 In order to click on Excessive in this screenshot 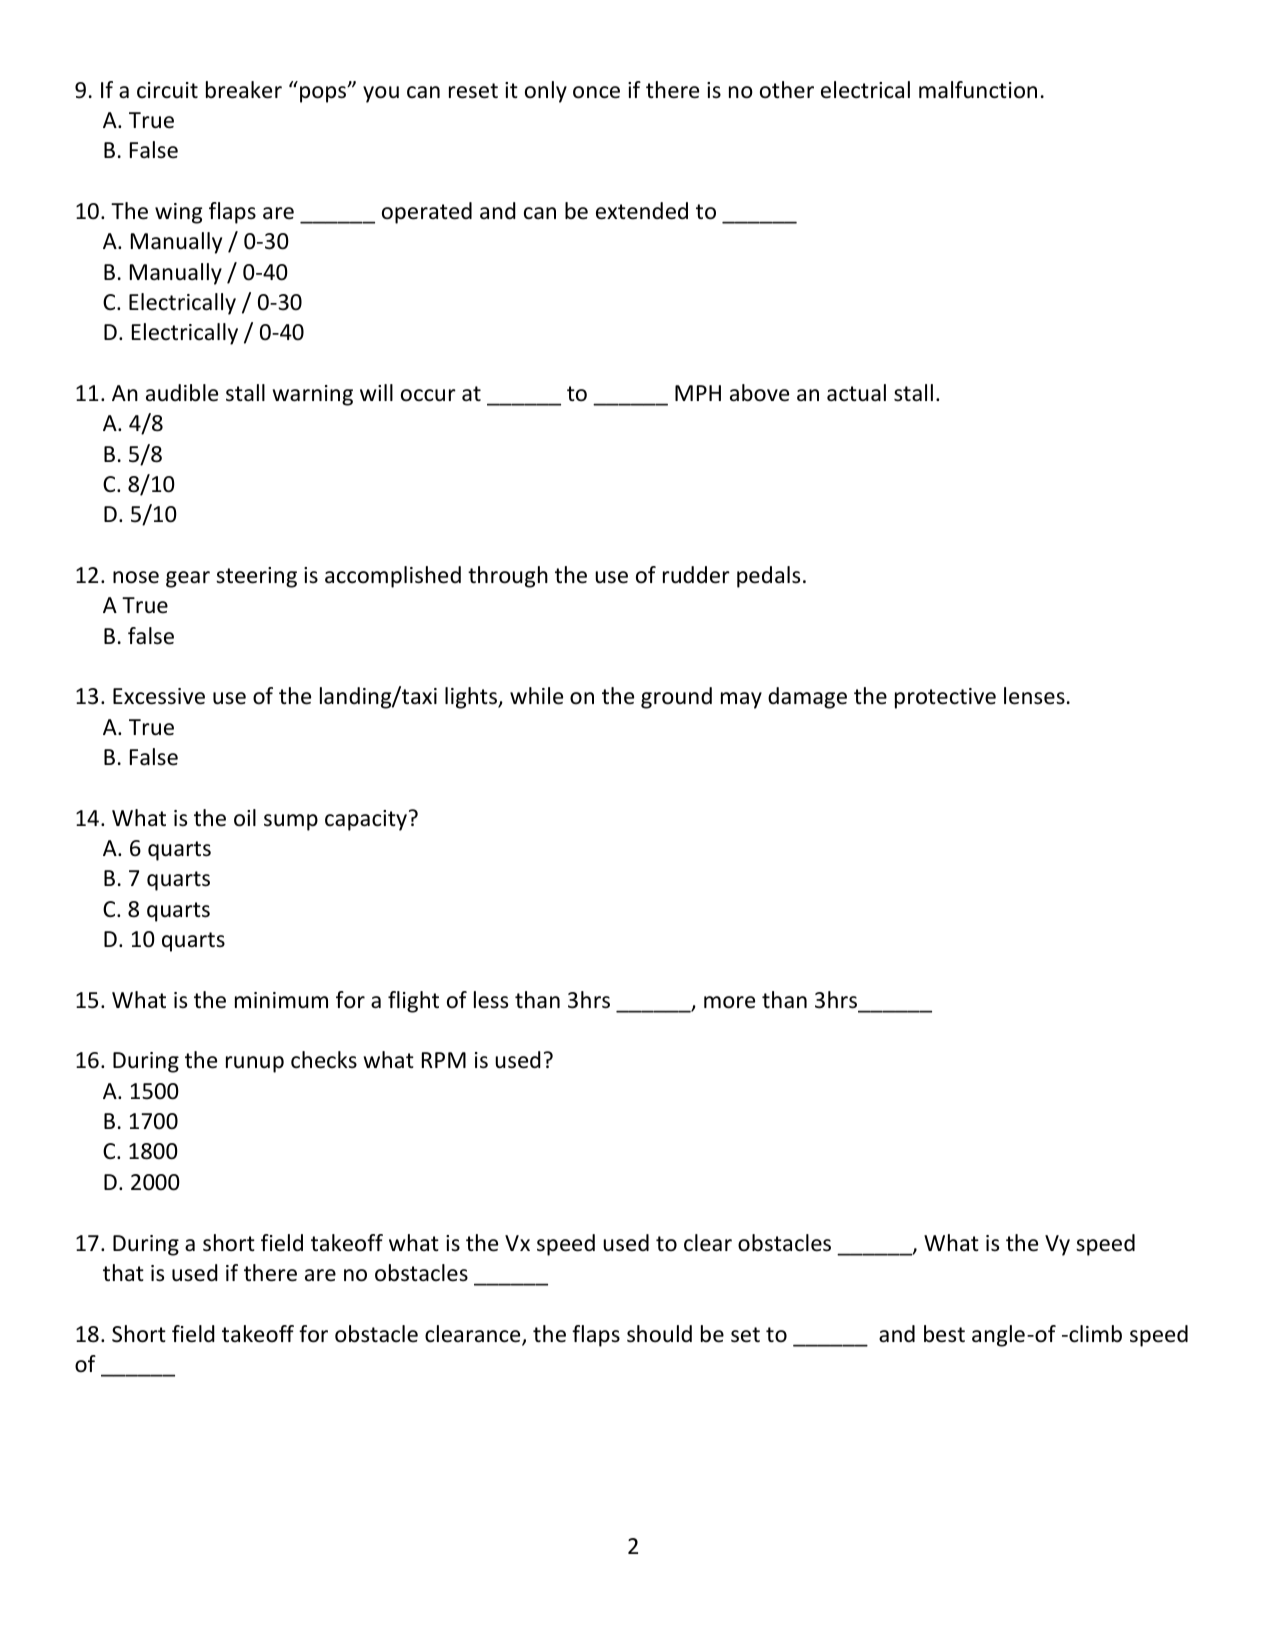, I will do `click(159, 696)`.
